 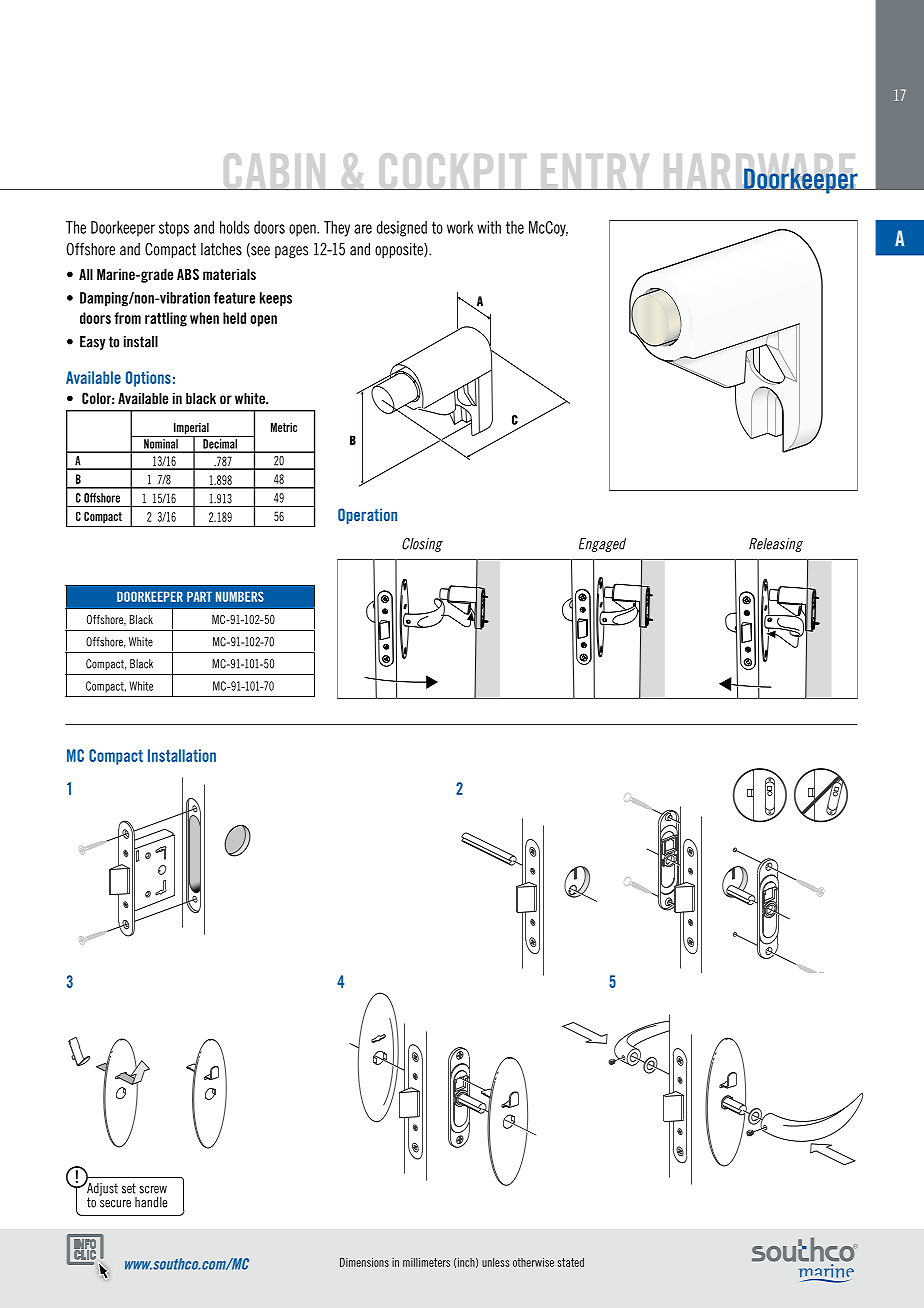 I want to click on millimeters, so click(x=426, y=1262).
